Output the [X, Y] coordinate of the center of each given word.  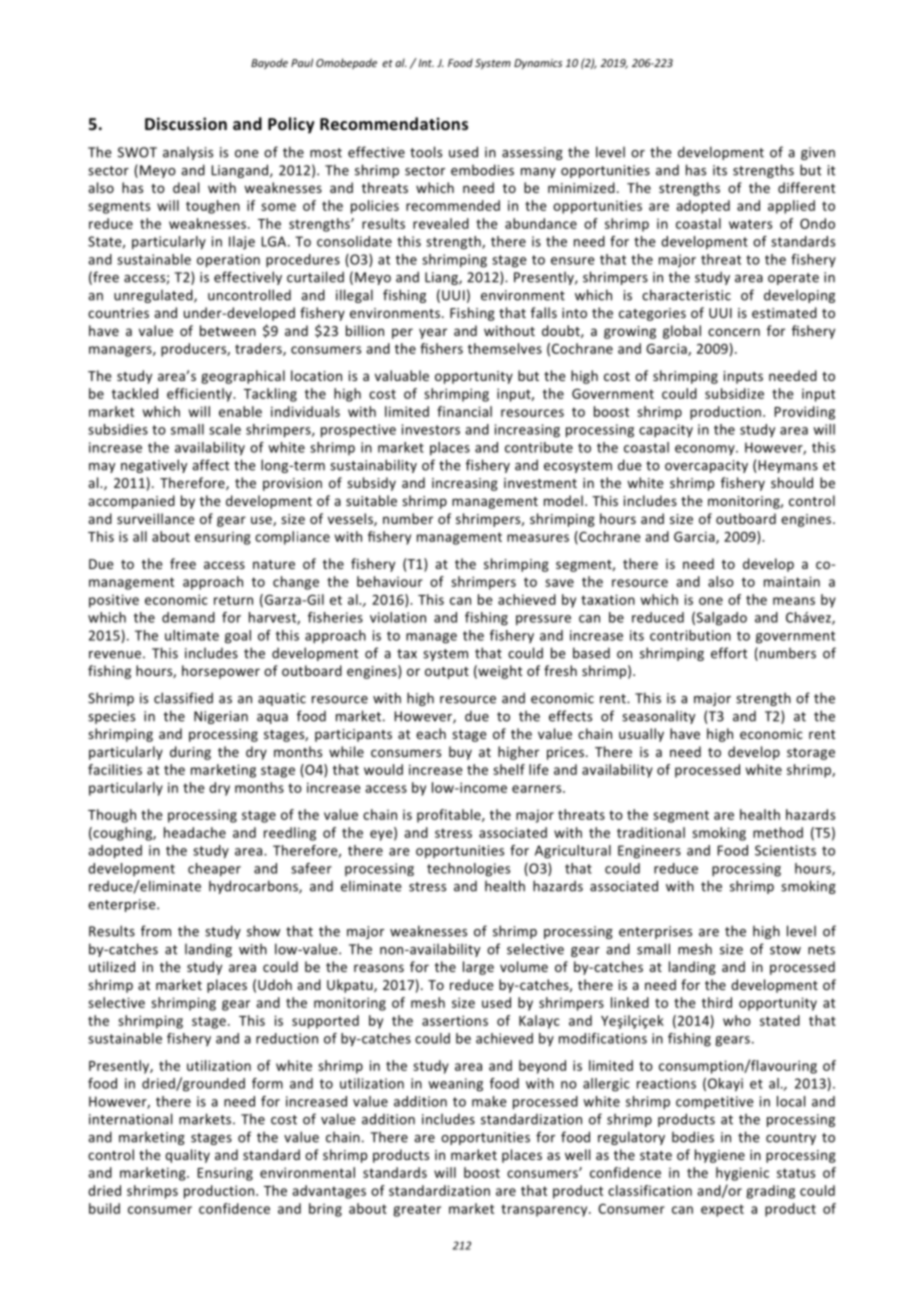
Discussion [186, 123]
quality [187, 1156]
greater [417, 1210]
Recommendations [394, 123]
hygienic [742, 1174]
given [818, 153]
